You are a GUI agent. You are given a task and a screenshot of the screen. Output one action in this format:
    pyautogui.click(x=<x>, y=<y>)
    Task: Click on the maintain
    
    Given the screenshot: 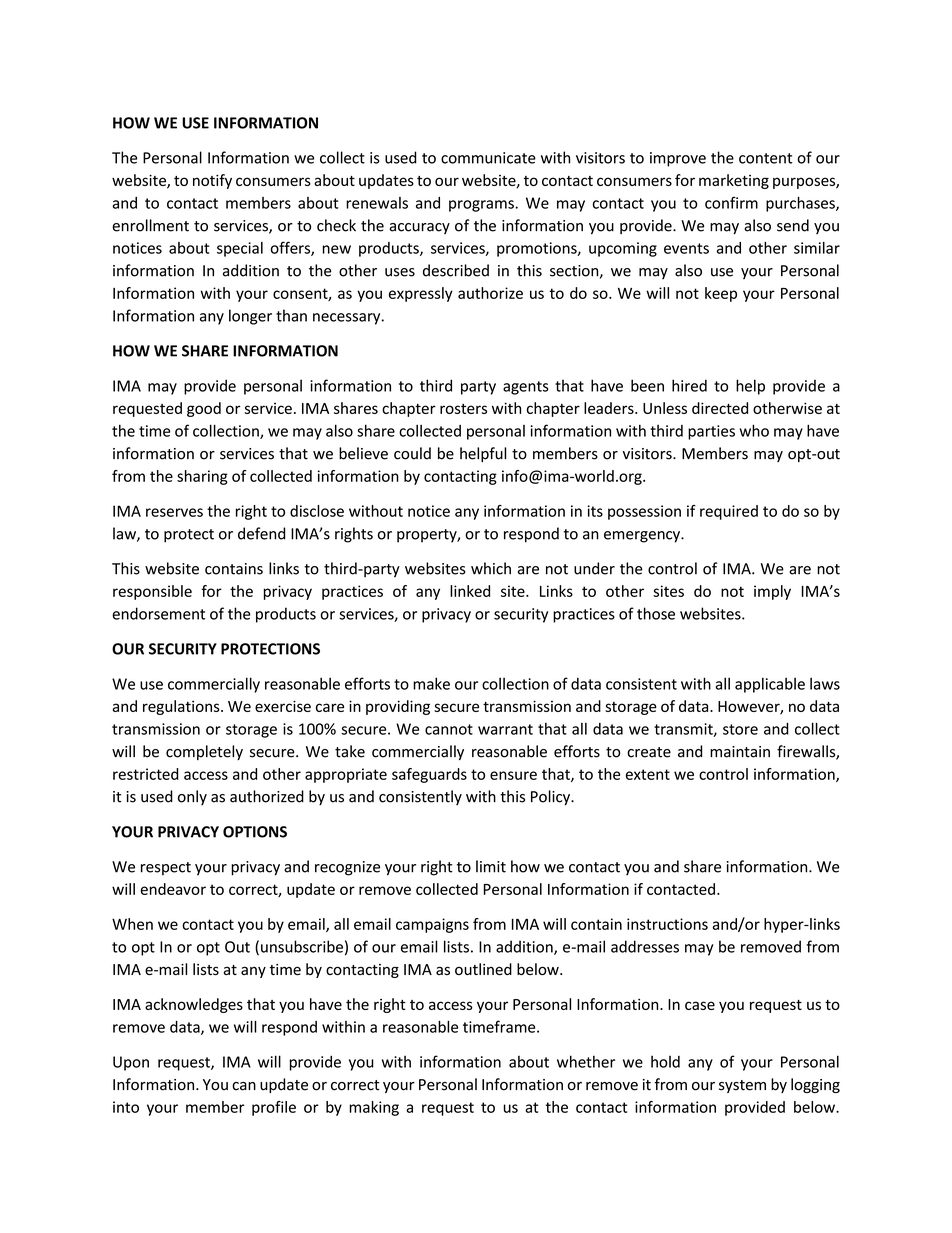 What is the action you would take?
    pyautogui.click(x=740, y=752)
